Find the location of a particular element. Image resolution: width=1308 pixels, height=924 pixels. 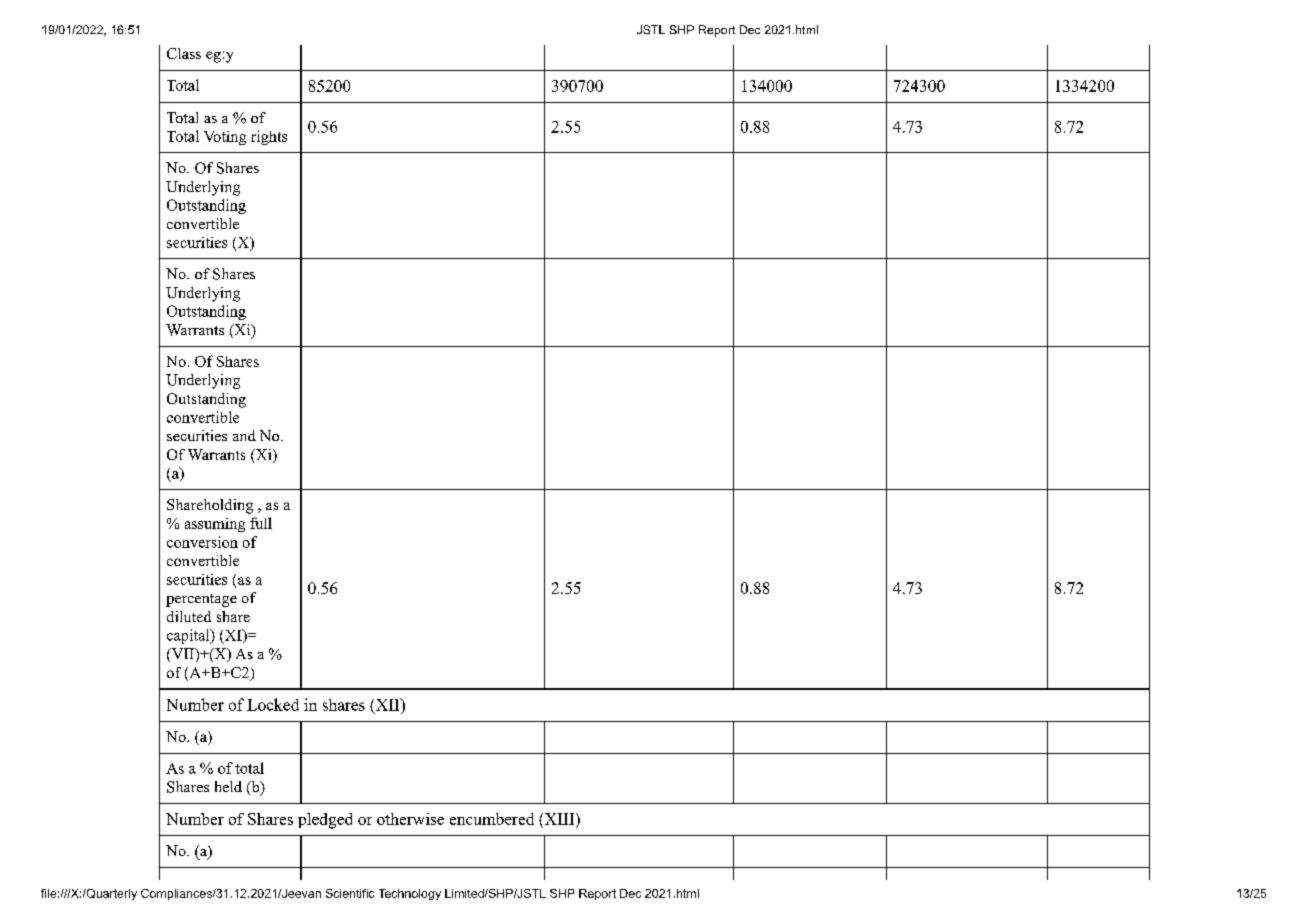

Voting is located at coordinates (225, 138).
